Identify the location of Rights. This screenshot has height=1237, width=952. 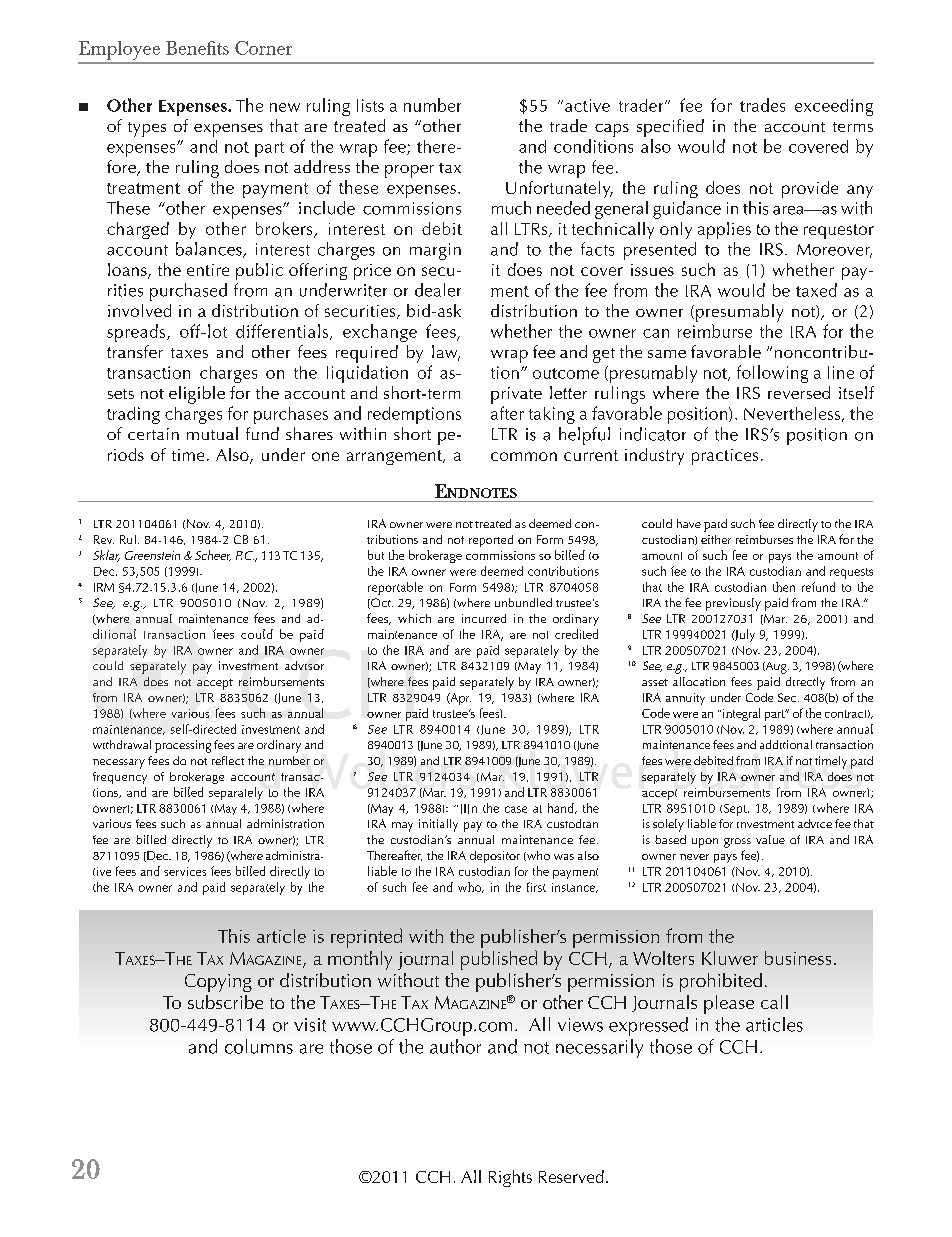
(510, 1178).
